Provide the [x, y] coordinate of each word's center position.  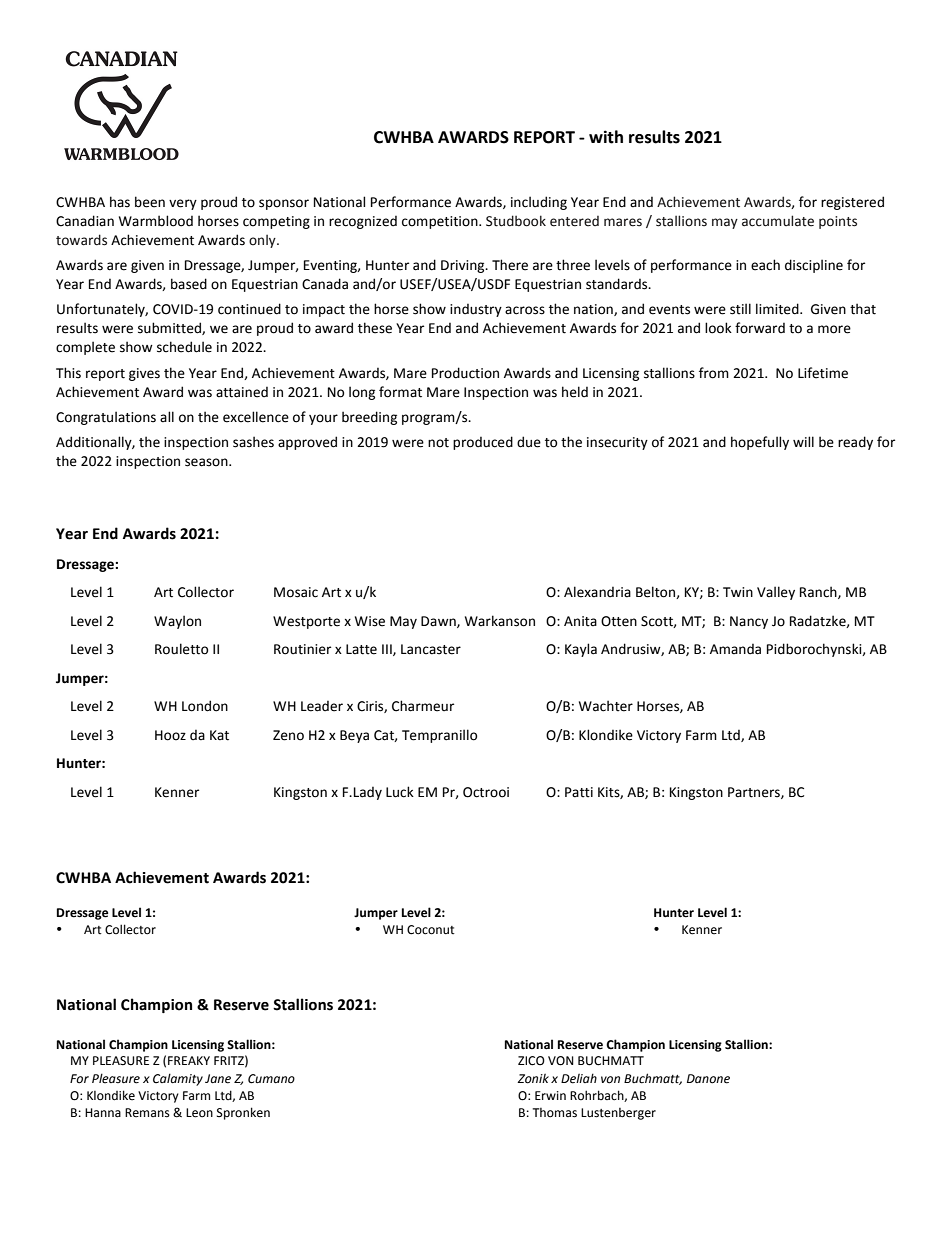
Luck [400, 792]
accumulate [778, 221]
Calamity [178, 1079]
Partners [755, 793]
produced [483, 443]
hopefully [760, 443]
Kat [219, 735]
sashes [253, 442]
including [539, 203]
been [150, 202]
